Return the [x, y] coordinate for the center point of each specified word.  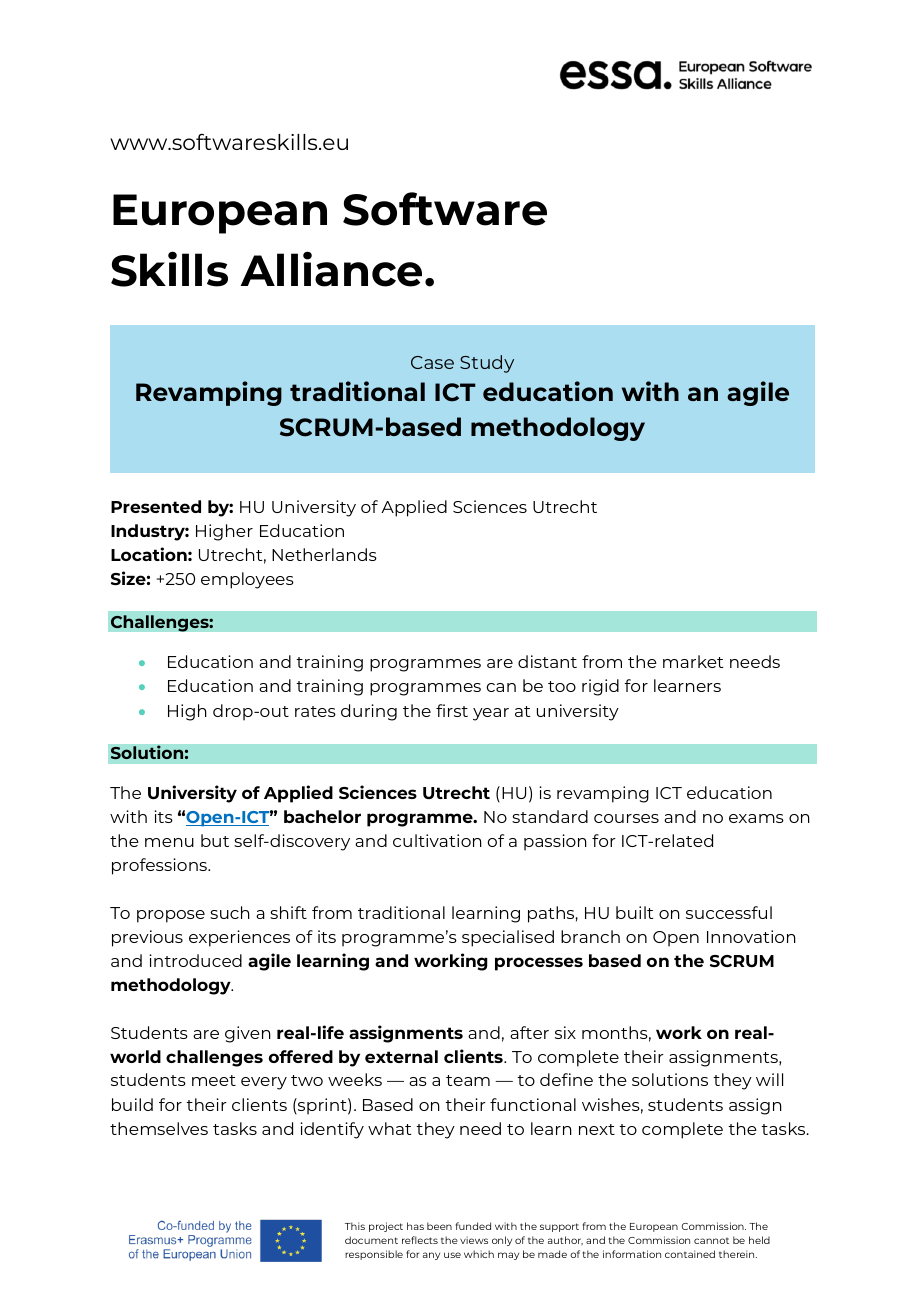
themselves [159, 1128]
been [439, 1226]
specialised [508, 938]
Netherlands [324, 554]
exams [756, 818]
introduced [195, 960]
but [215, 840]
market [693, 661]
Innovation [751, 936]
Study [487, 364]
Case [432, 362]
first [452, 710]
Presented [156, 506]
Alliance [331, 269]
